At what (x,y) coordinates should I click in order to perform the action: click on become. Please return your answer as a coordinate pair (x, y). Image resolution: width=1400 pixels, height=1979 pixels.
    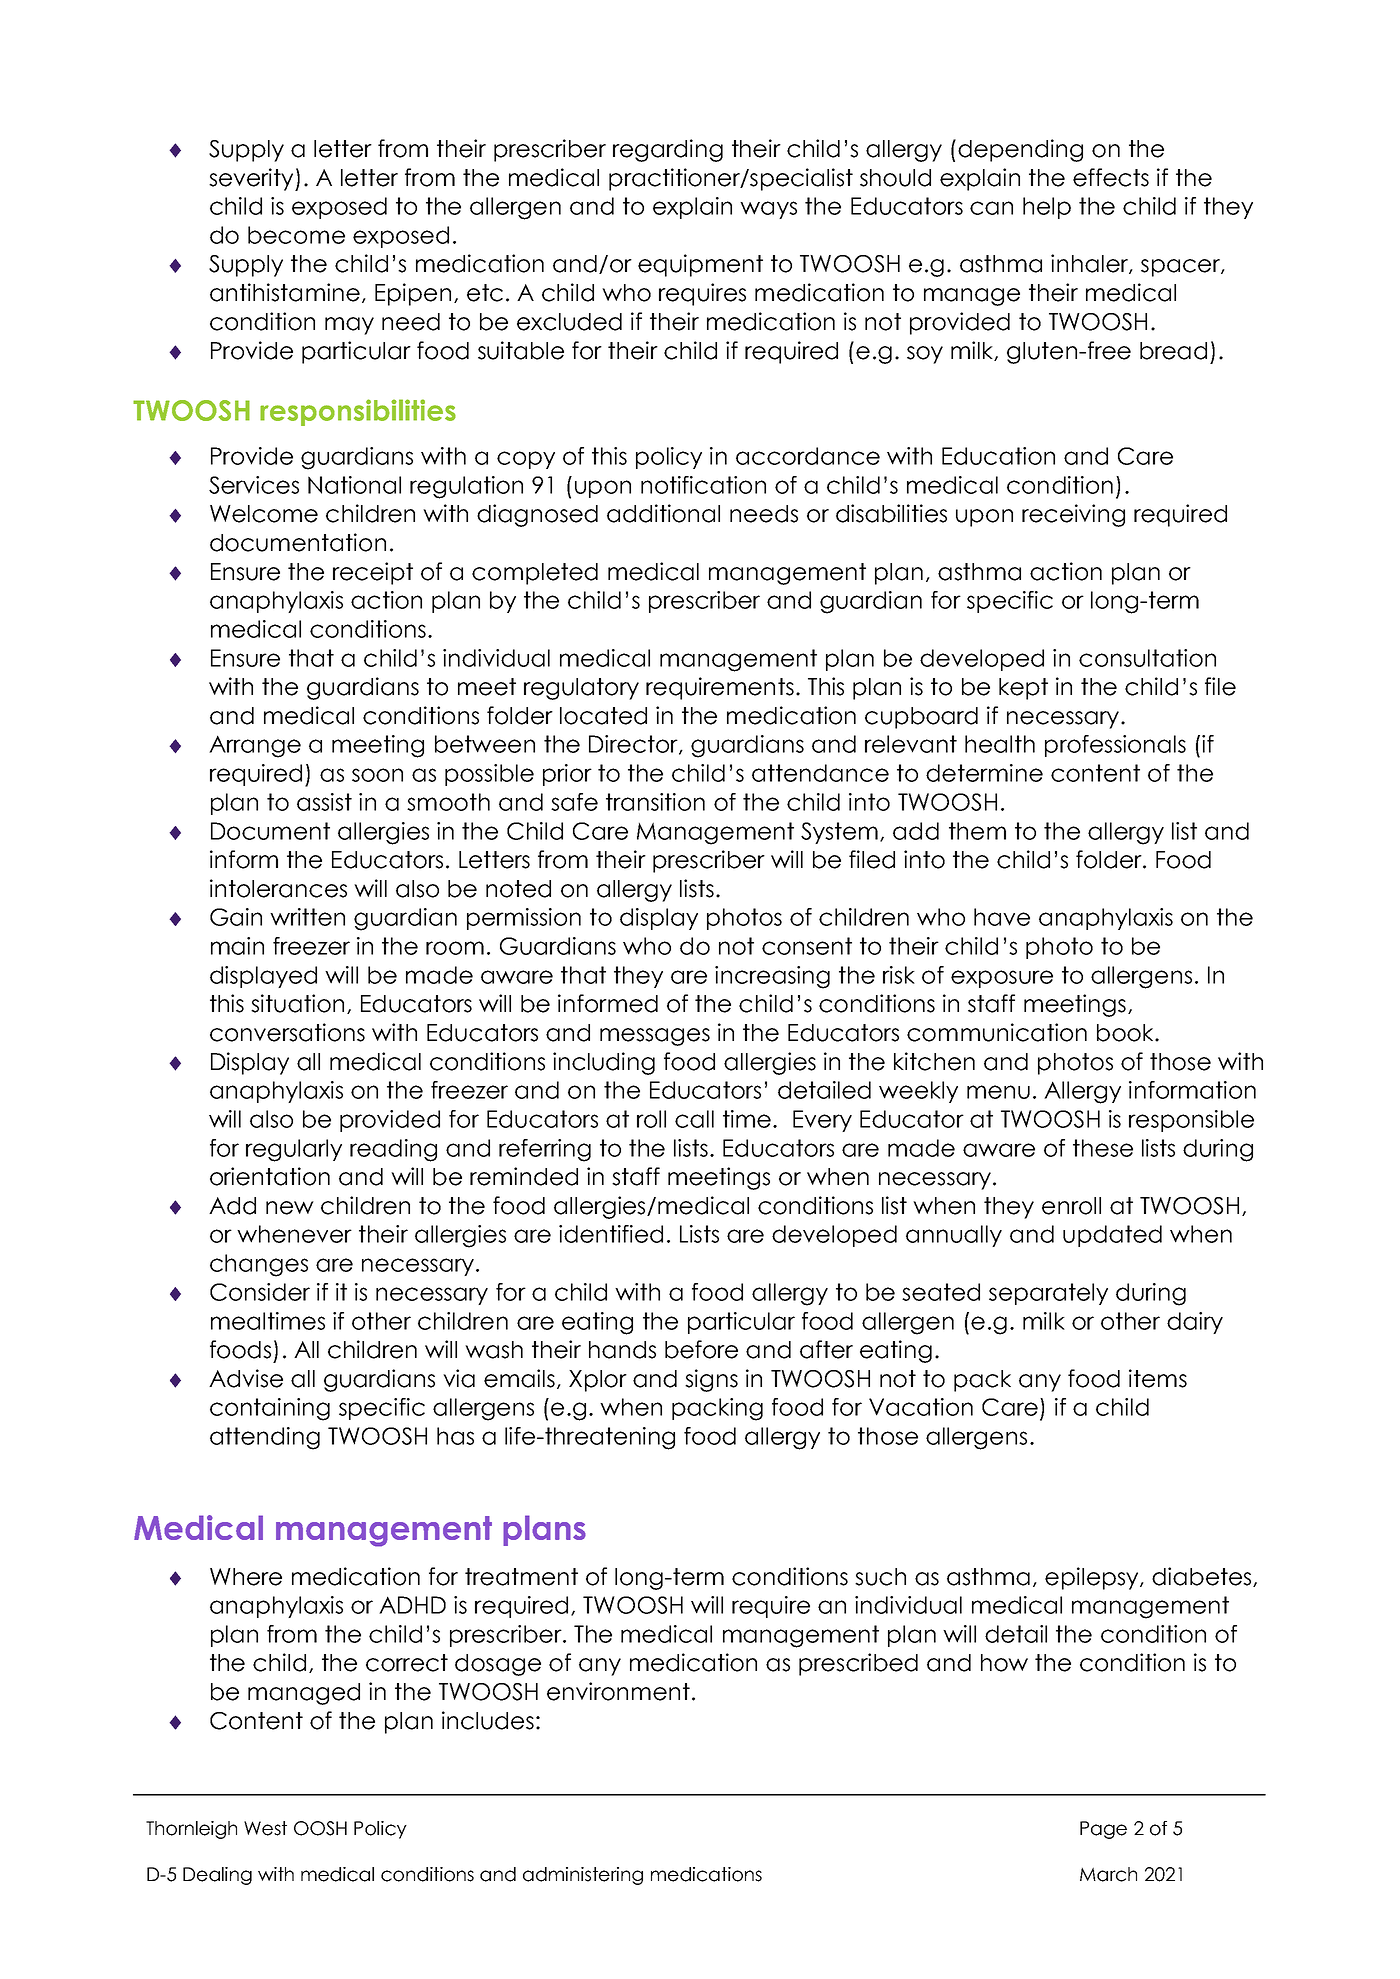
    Looking at the image, I should click on (296, 235).
